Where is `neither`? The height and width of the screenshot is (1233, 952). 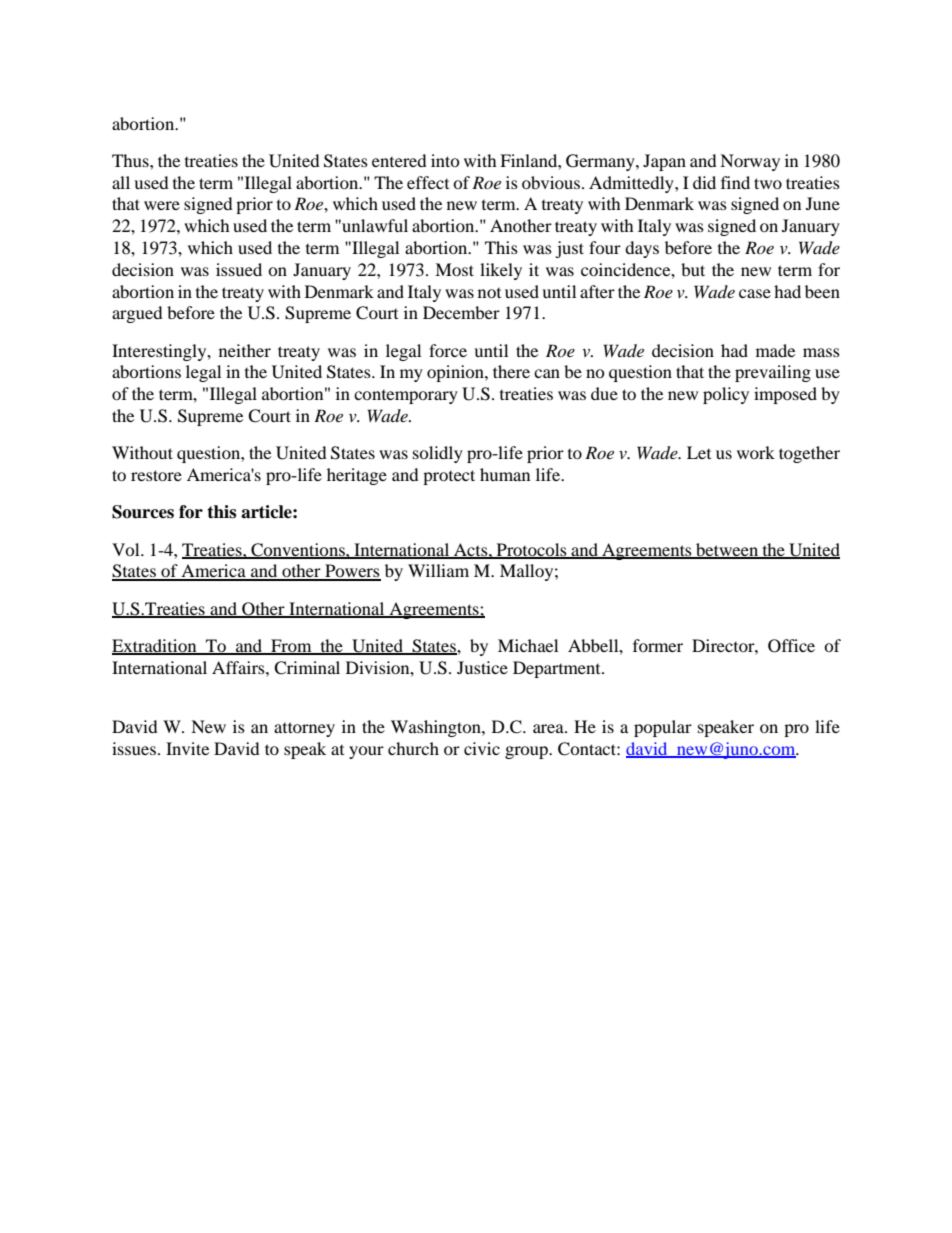 neither is located at coordinates (245, 350).
